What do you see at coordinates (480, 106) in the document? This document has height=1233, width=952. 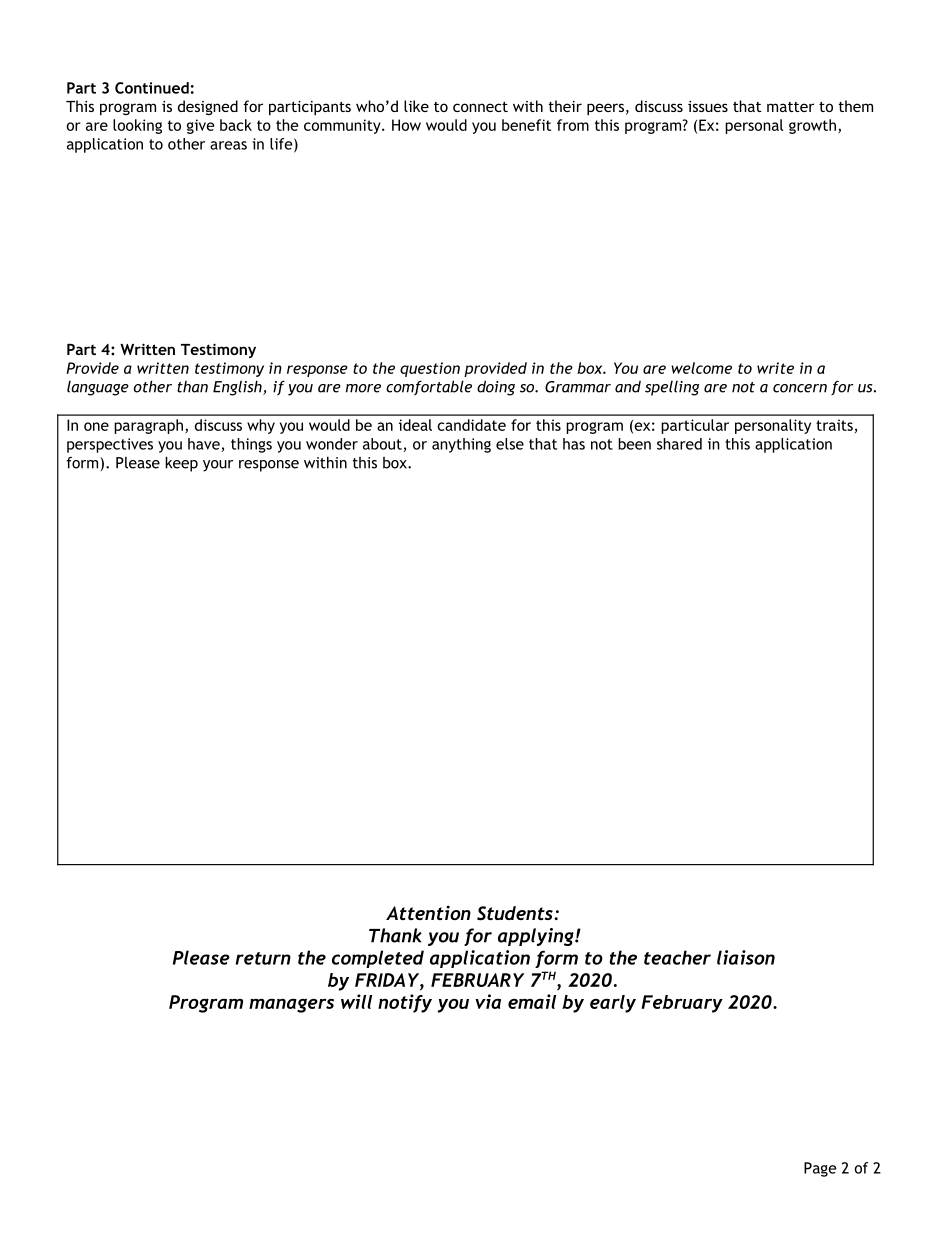 I see `connect` at bounding box center [480, 106].
